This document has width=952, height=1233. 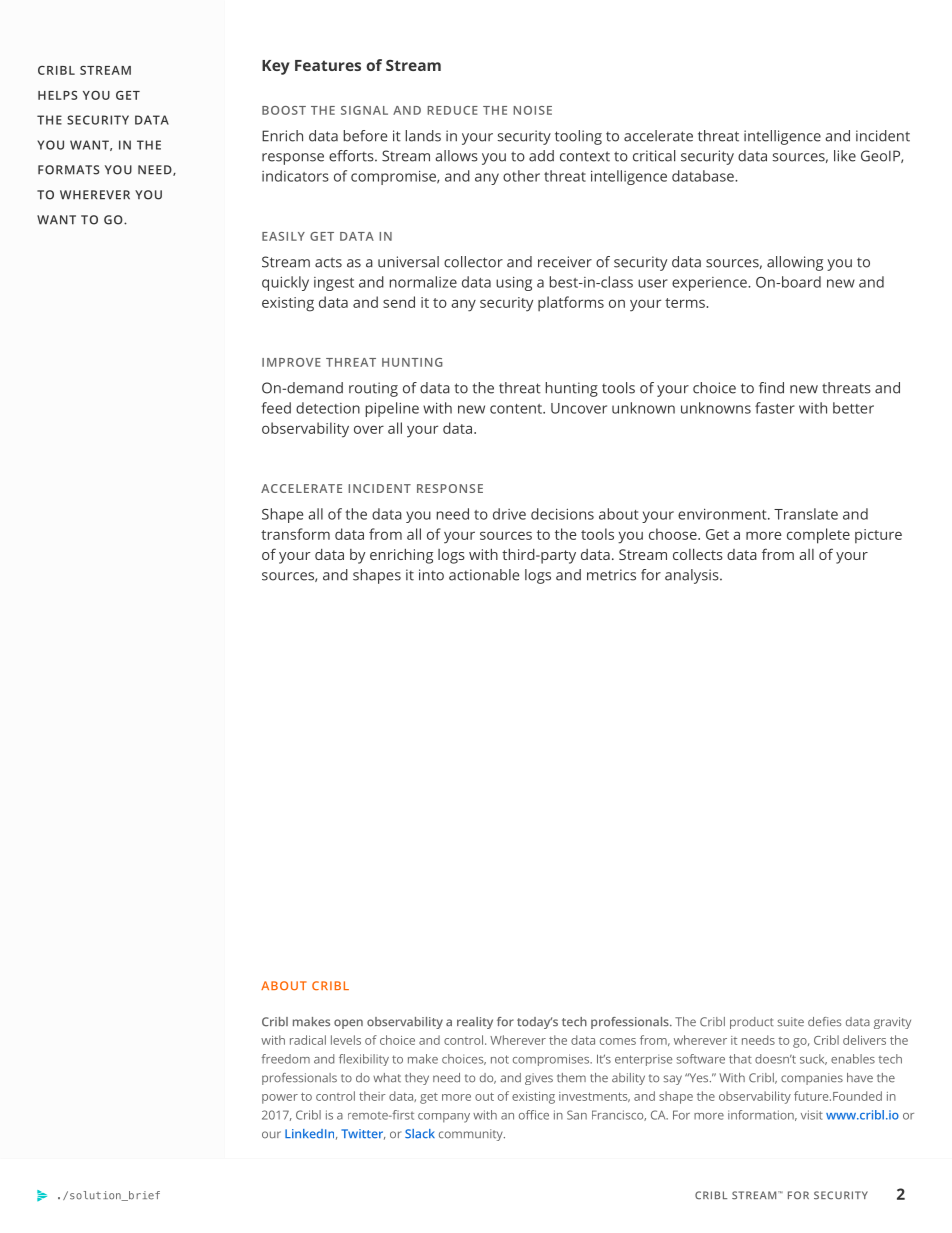 I want to click on company, so click(x=444, y=1118).
